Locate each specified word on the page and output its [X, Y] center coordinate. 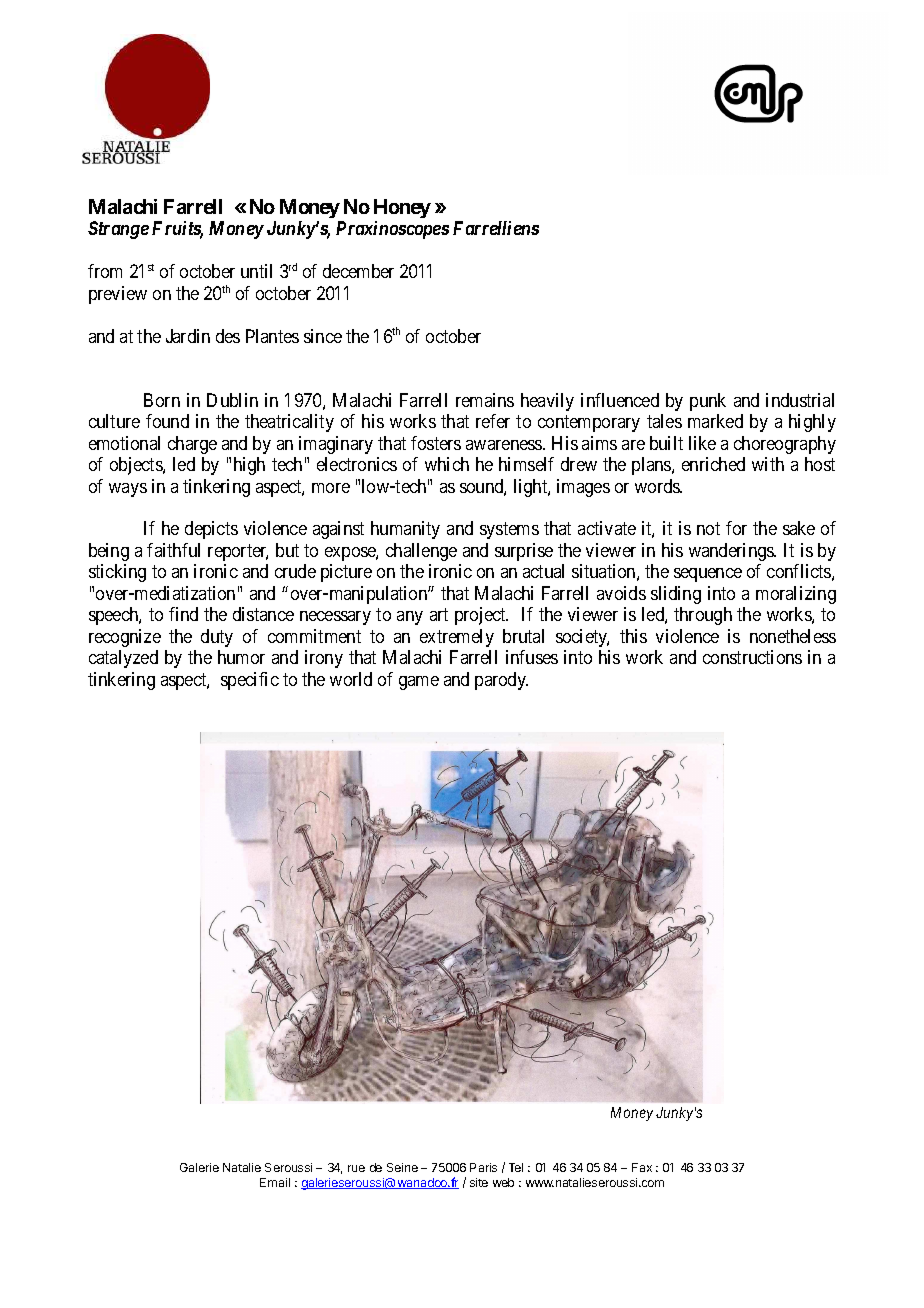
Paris [483, 1167]
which [447, 464]
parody [501, 681]
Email [275, 1182]
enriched [713, 464]
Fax [642, 1167]
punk [708, 402]
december [358, 271]
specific [250, 681]
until [256, 271]
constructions [752, 657]
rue [356, 1168]
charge [192, 445]
